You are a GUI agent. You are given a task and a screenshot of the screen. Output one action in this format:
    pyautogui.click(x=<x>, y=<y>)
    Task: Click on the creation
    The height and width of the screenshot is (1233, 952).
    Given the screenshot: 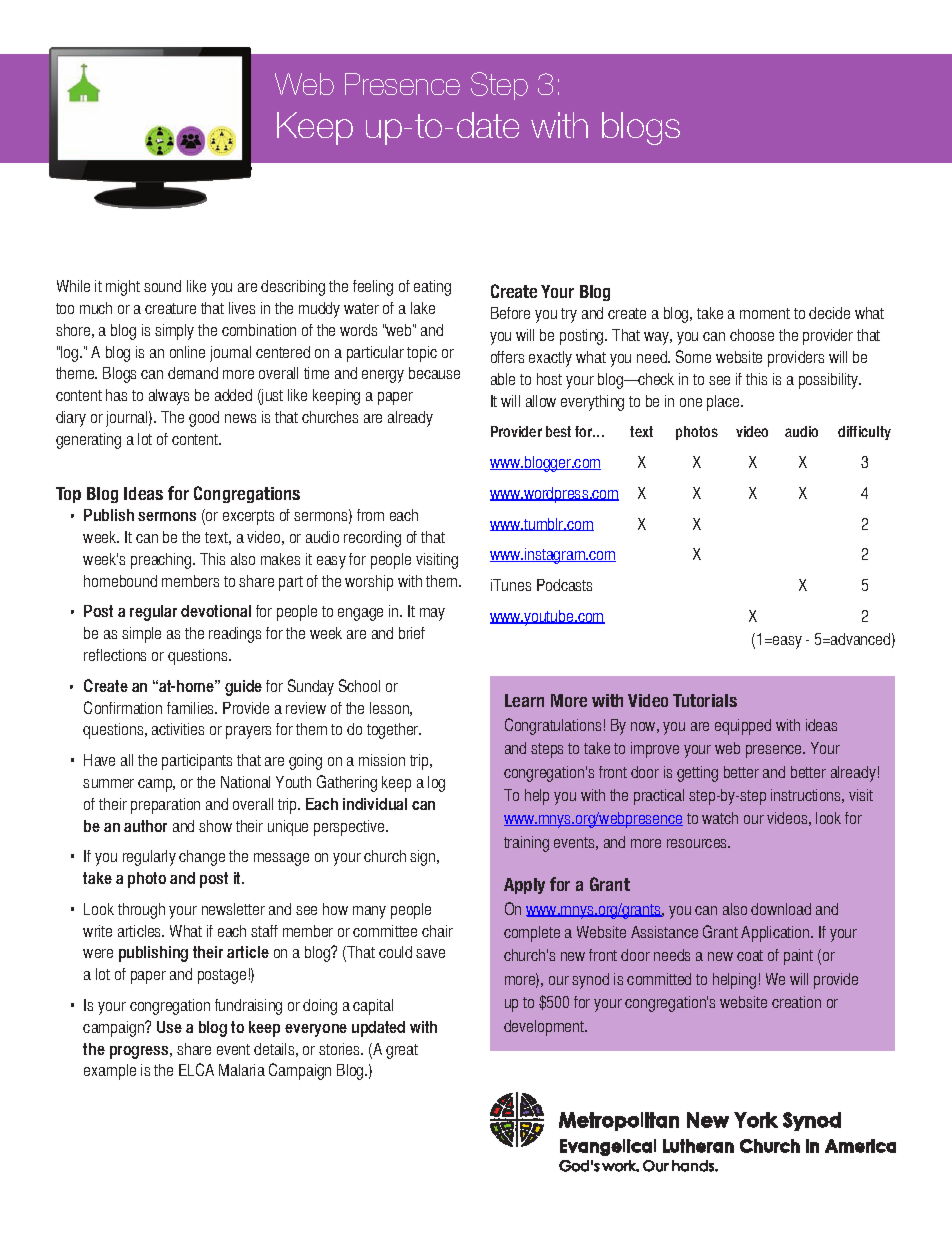 What is the action you would take?
    pyautogui.click(x=796, y=1002)
